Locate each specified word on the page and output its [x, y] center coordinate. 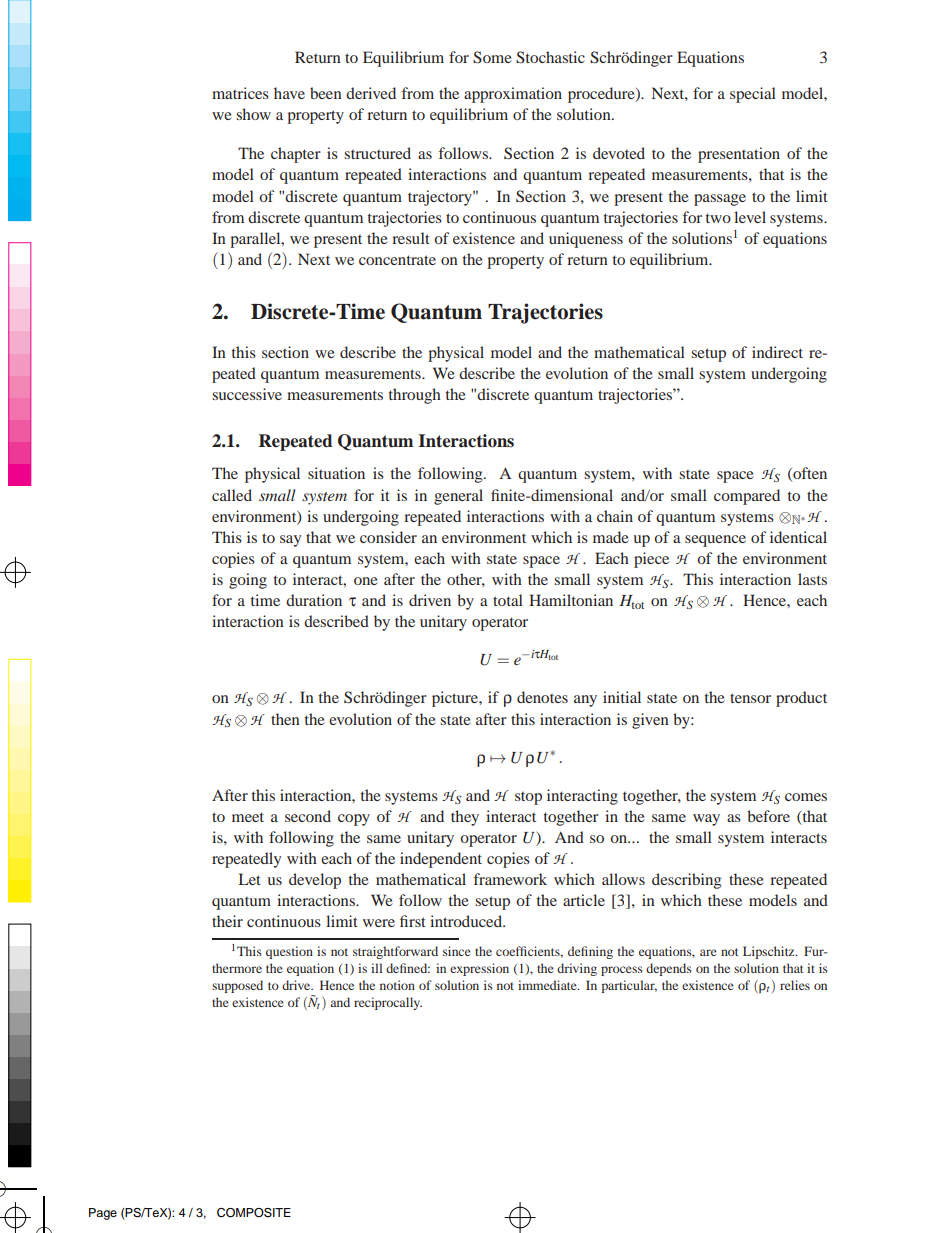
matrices [240, 93]
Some [492, 57]
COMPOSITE [254, 1213]
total [508, 600]
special [753, 95]
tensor [750, 698]
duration [314, 600]
